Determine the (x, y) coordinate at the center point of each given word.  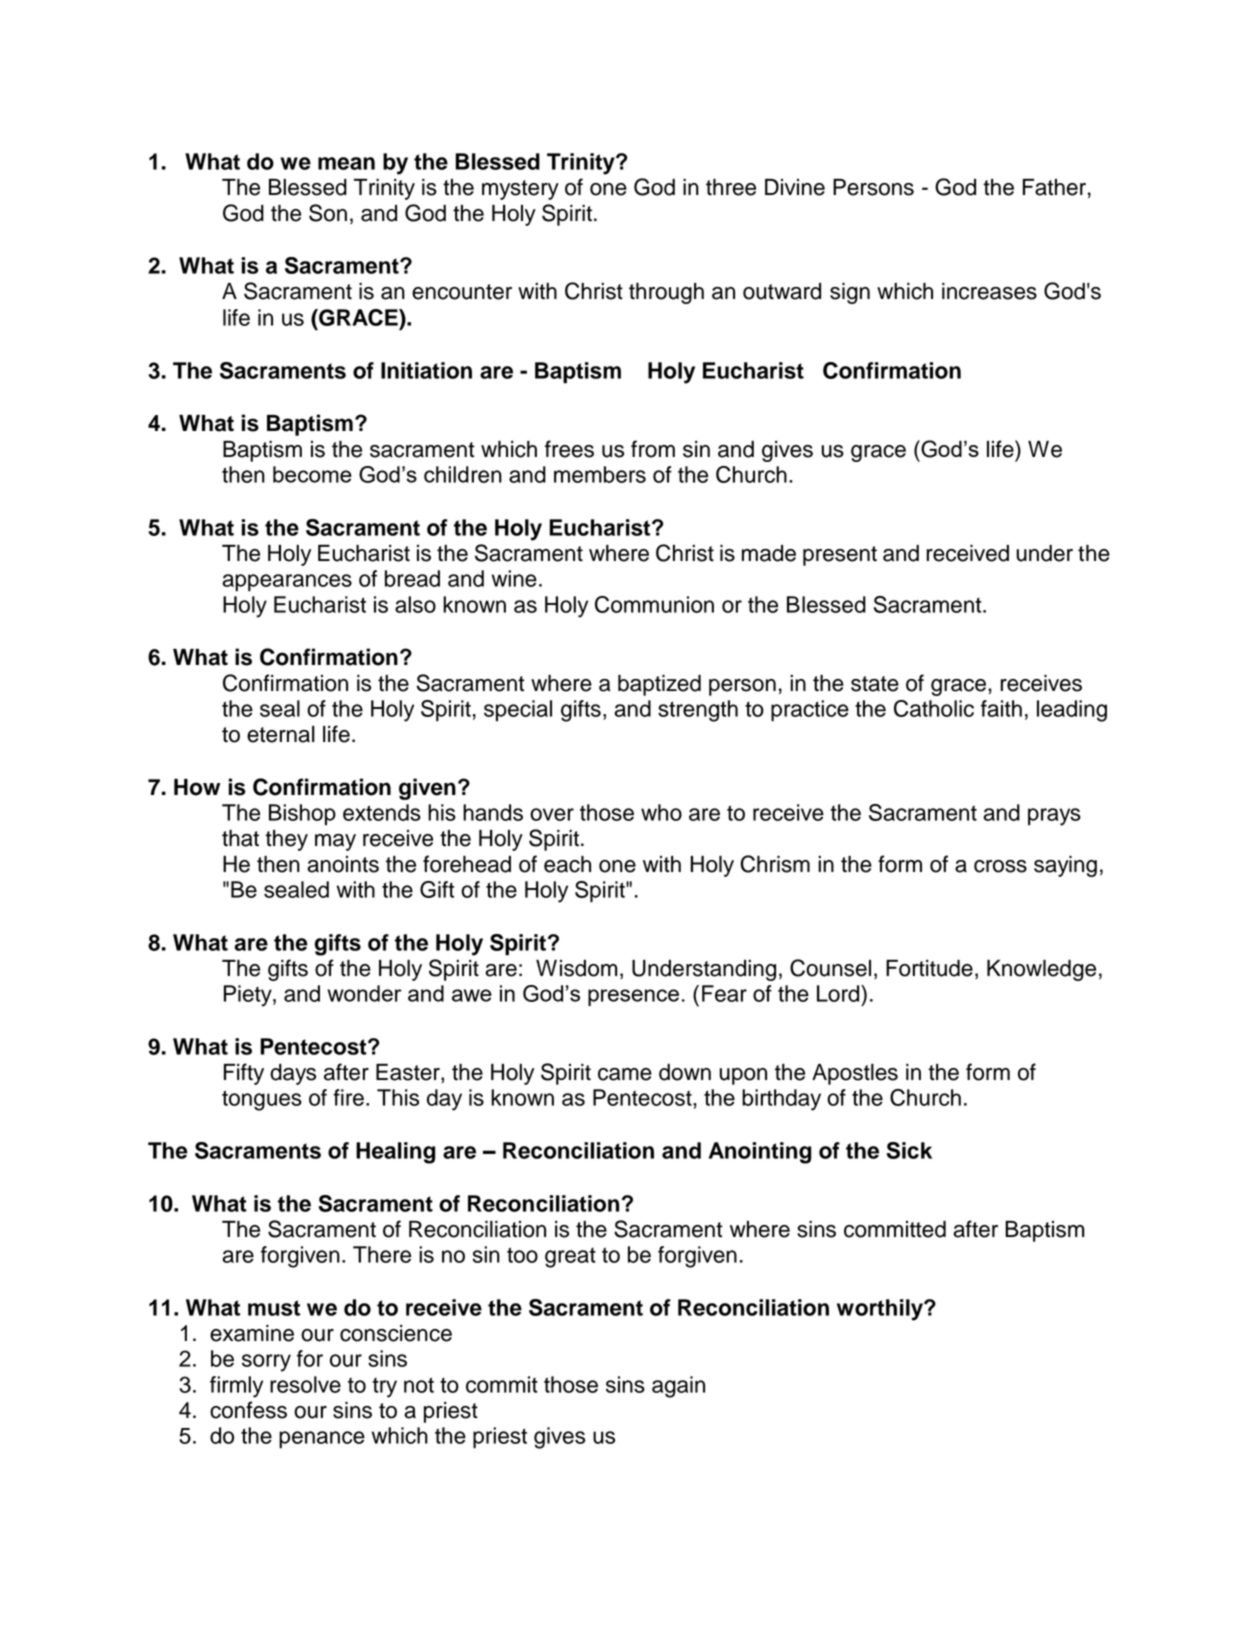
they (286, 840)
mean (346, 163)
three (731, 187)
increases (989, 291)
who (661, 812)
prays (1054, 817)
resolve (305, 1384)
